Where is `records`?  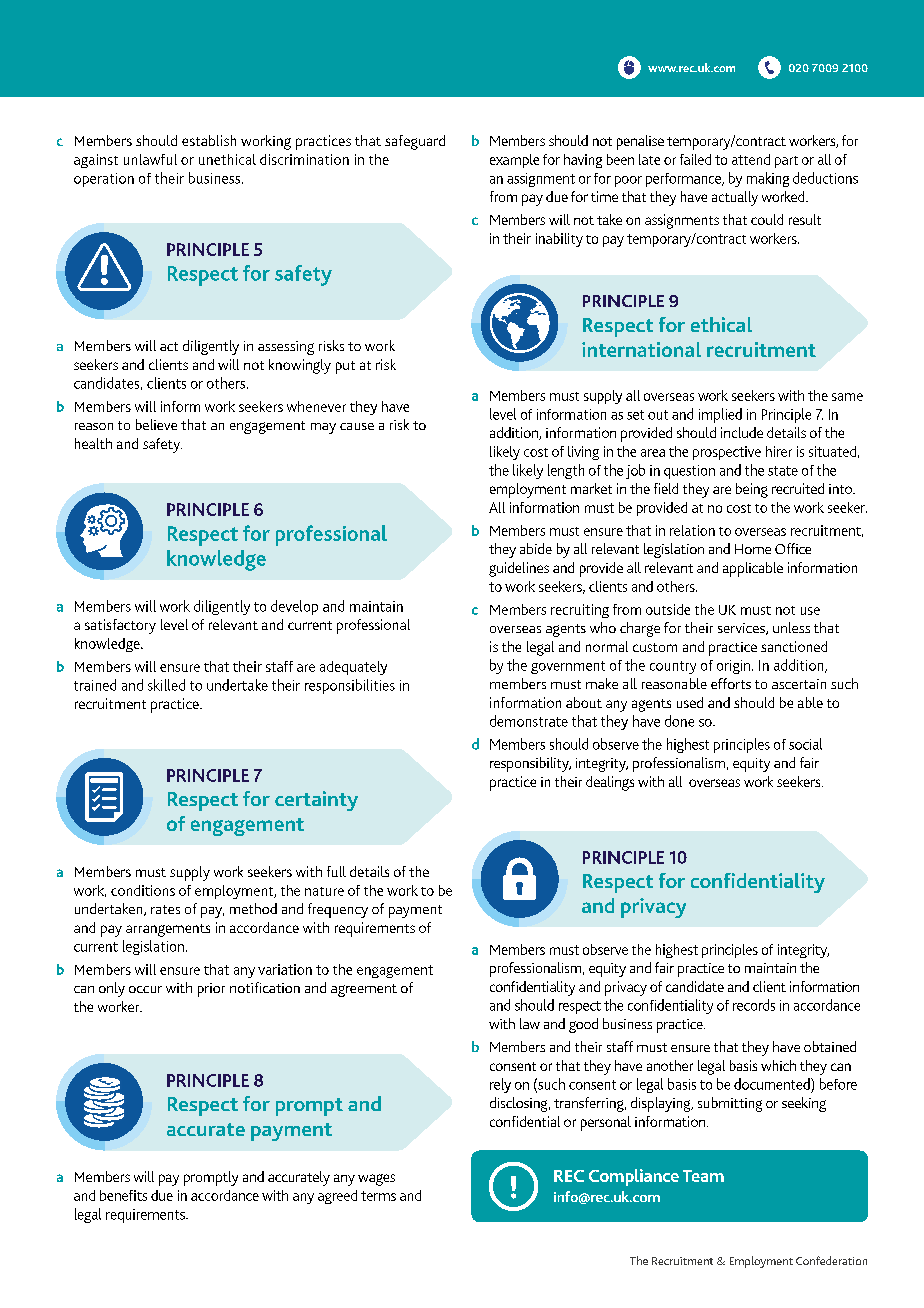
records is located at coordinates (754, 1005).
